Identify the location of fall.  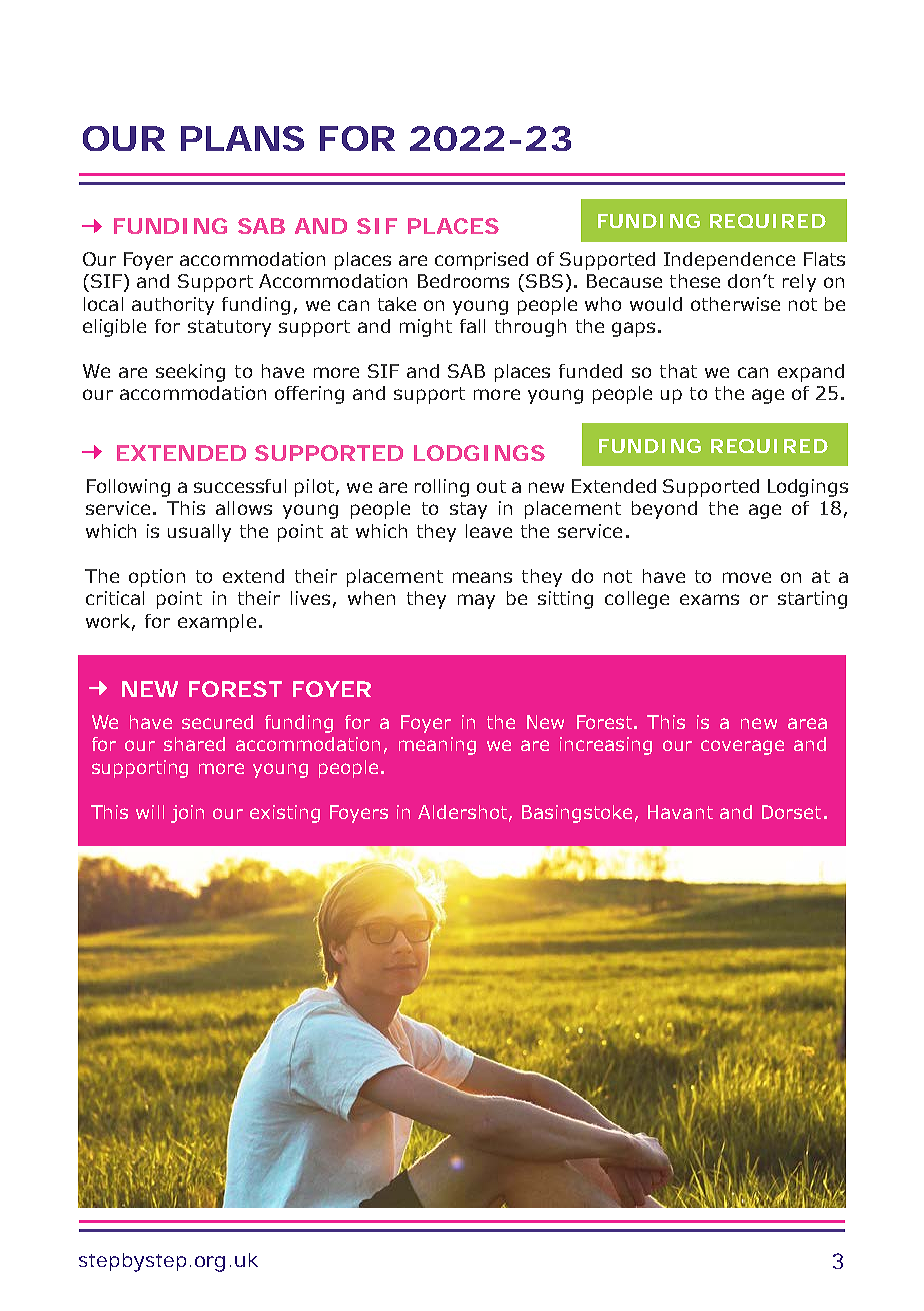
(472, 326).
